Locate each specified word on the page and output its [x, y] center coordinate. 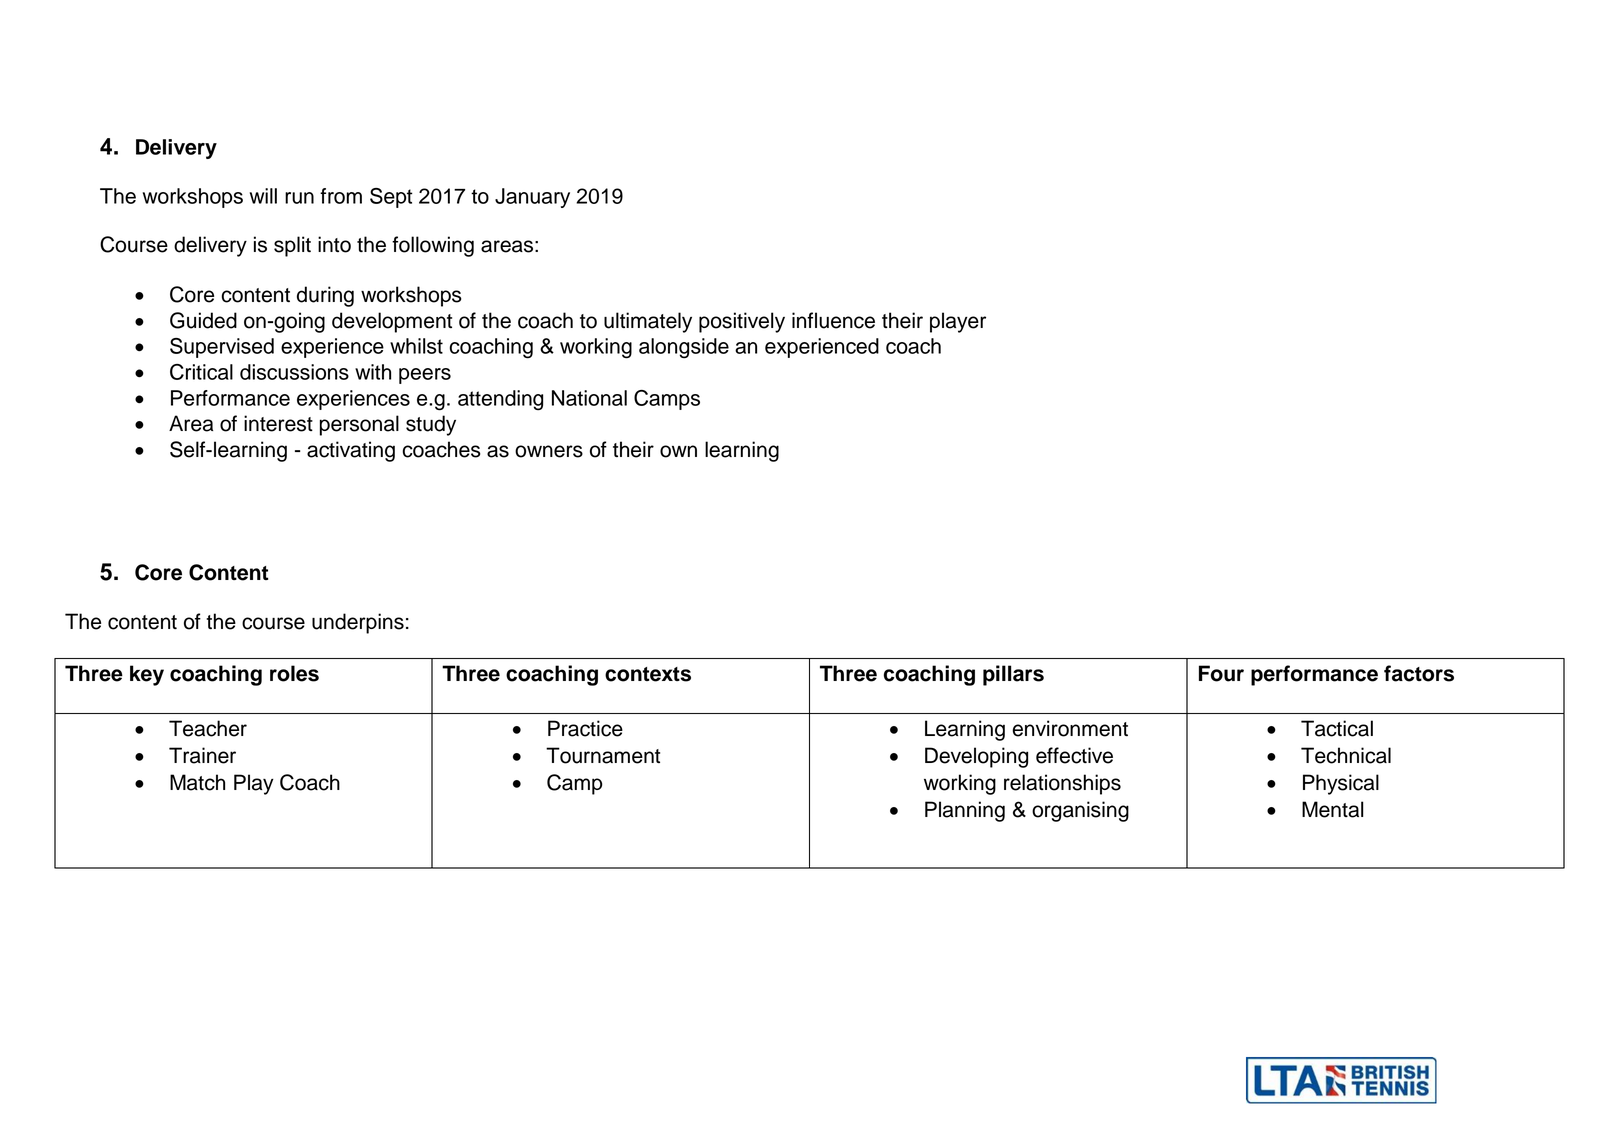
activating [351, 451]
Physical [1341, 784]
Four [1221, 673]
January [532, 198]
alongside [684, 348]
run [299, 198]
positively [742, 322]
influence [833, 320]
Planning [965, 811]
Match [197, 782]
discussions [294, 372]
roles [294, 673]
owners [549, 451]
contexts [648, 674]
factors [1419, 673]
